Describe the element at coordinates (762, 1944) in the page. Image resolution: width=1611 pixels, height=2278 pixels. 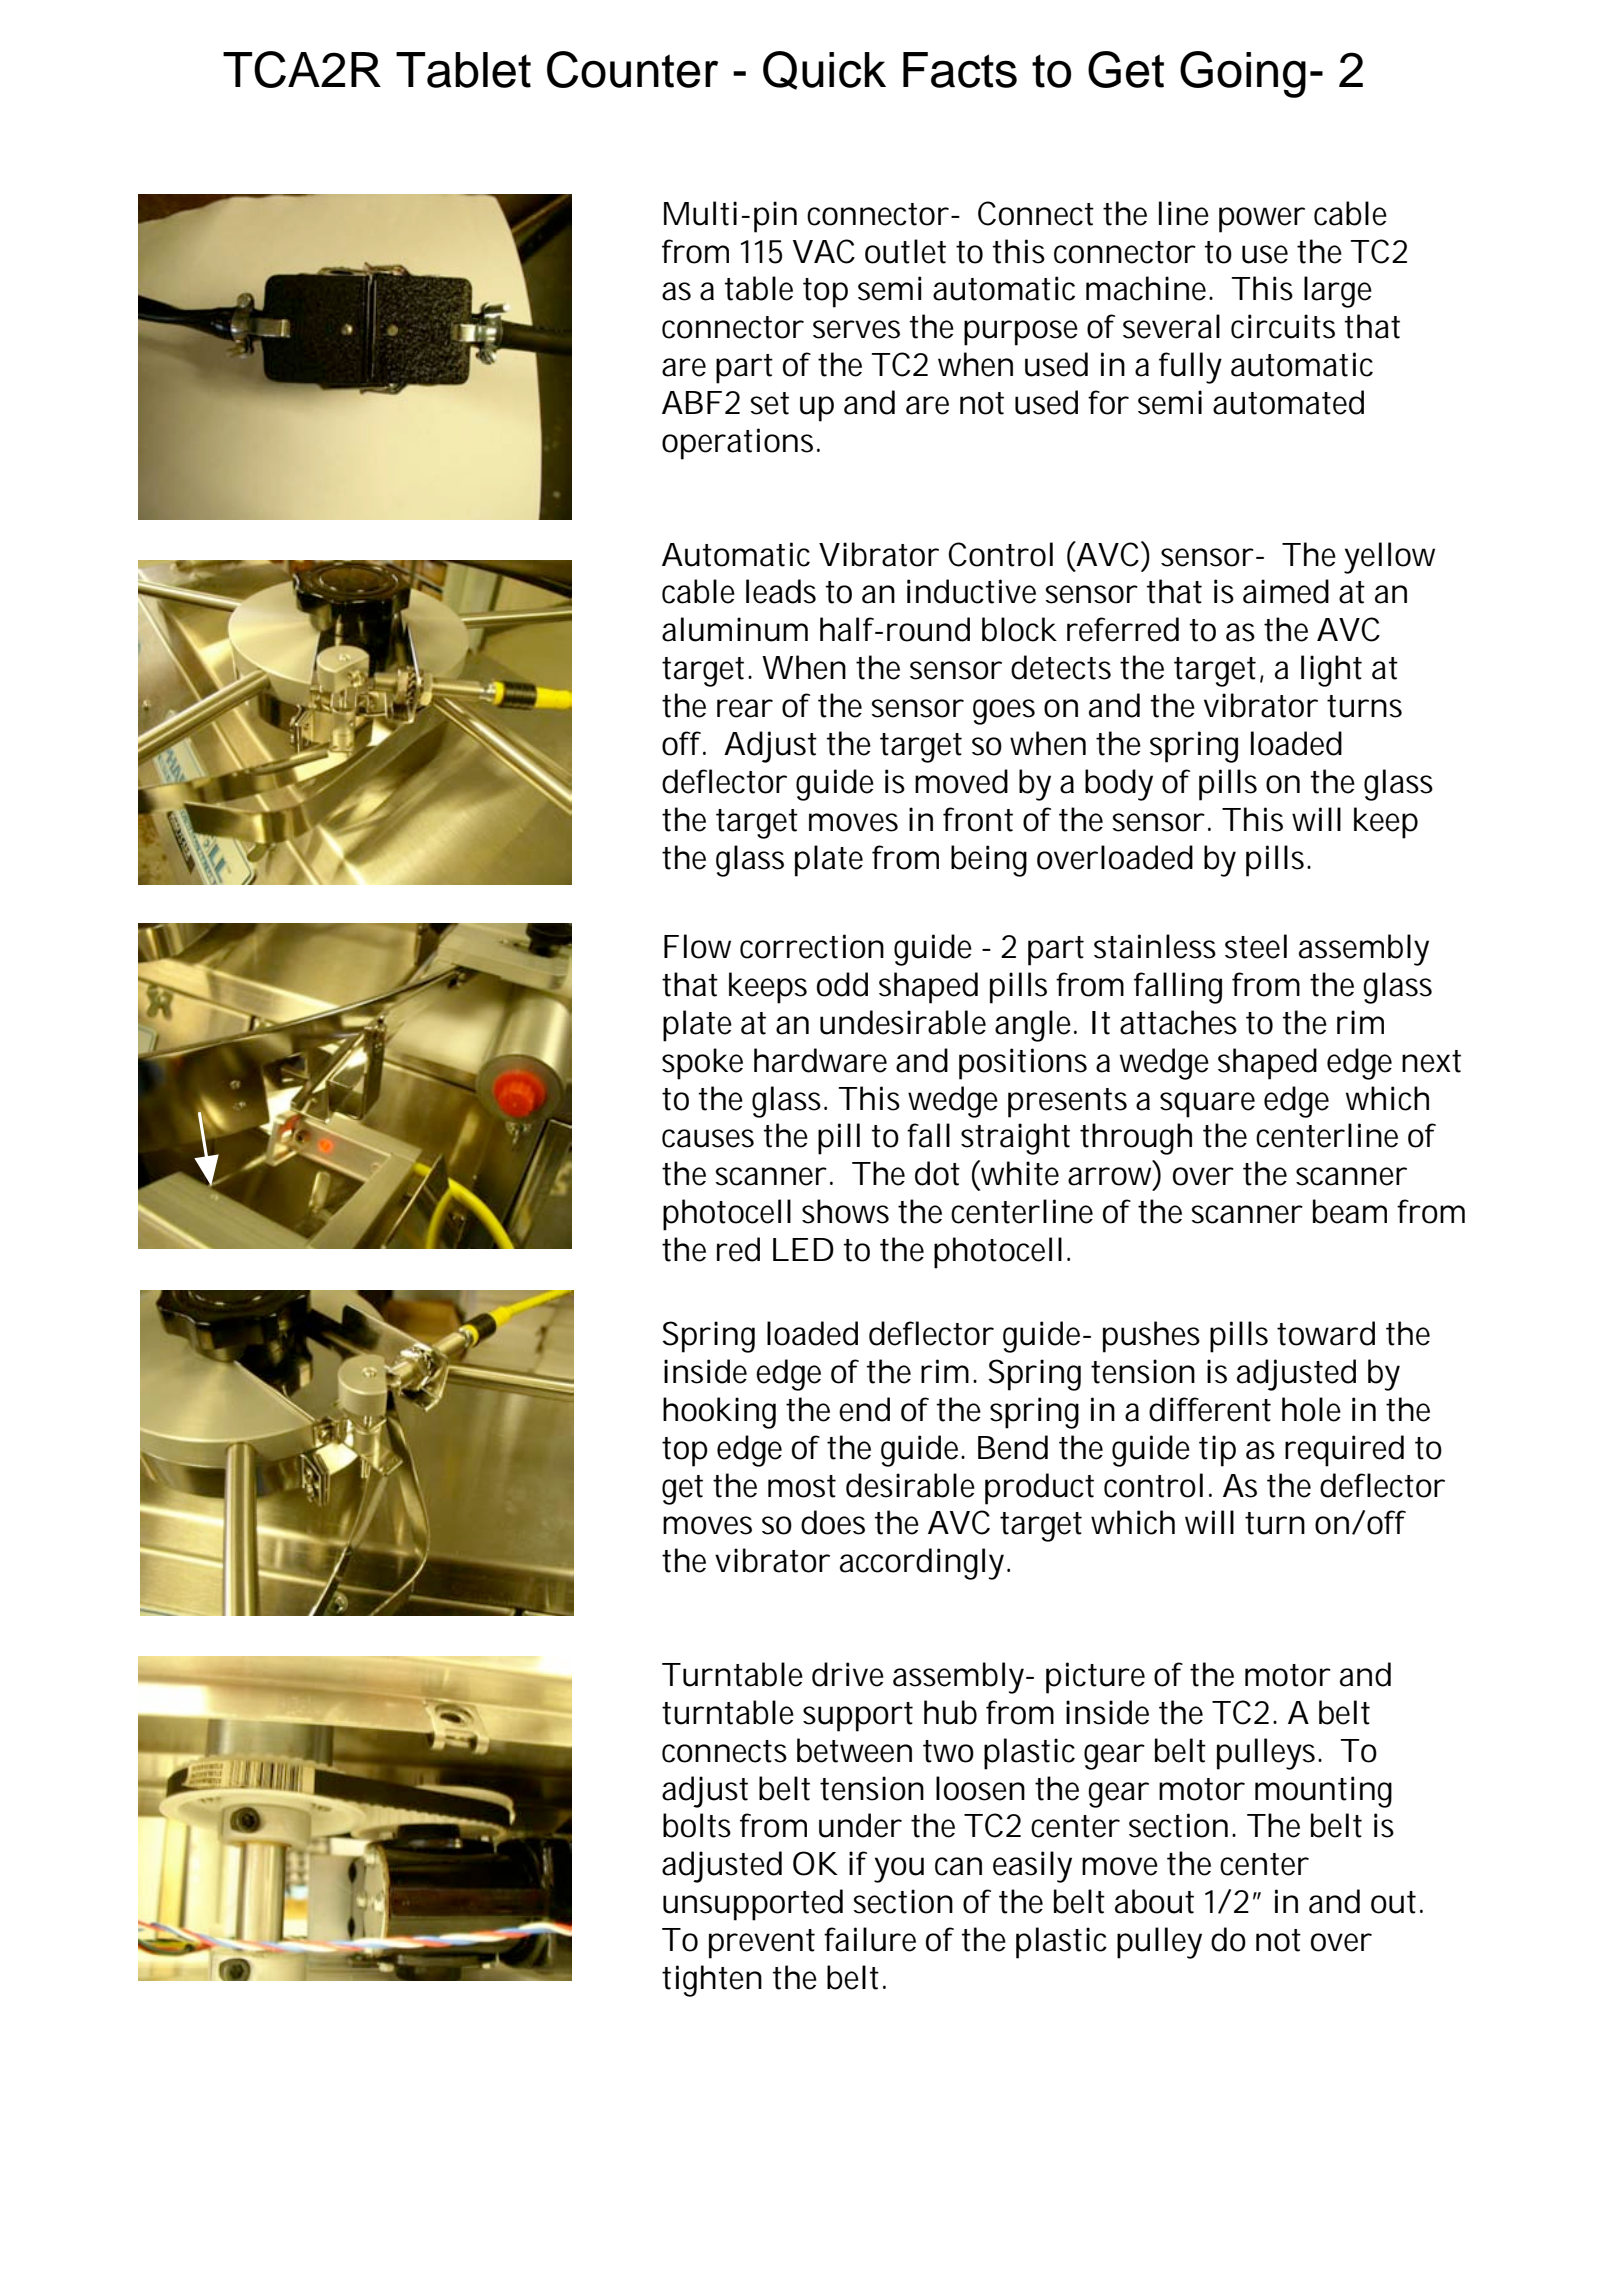
I see `prevent` at that location.
